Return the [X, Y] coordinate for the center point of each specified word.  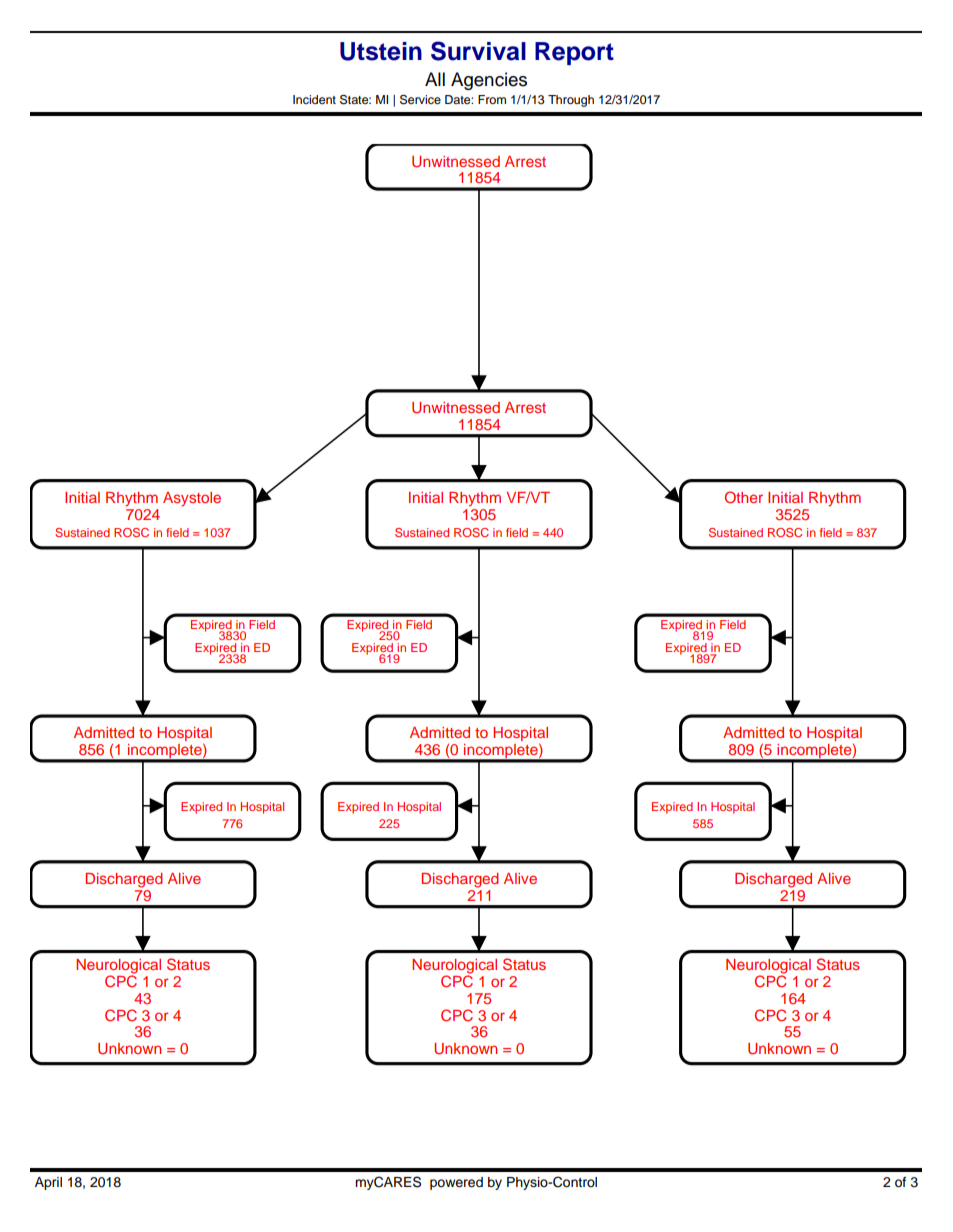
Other [744, 497]
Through [571, 101]
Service [420, 100]
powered [456, 1183]
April [48, 1183]
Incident [314, 99]
